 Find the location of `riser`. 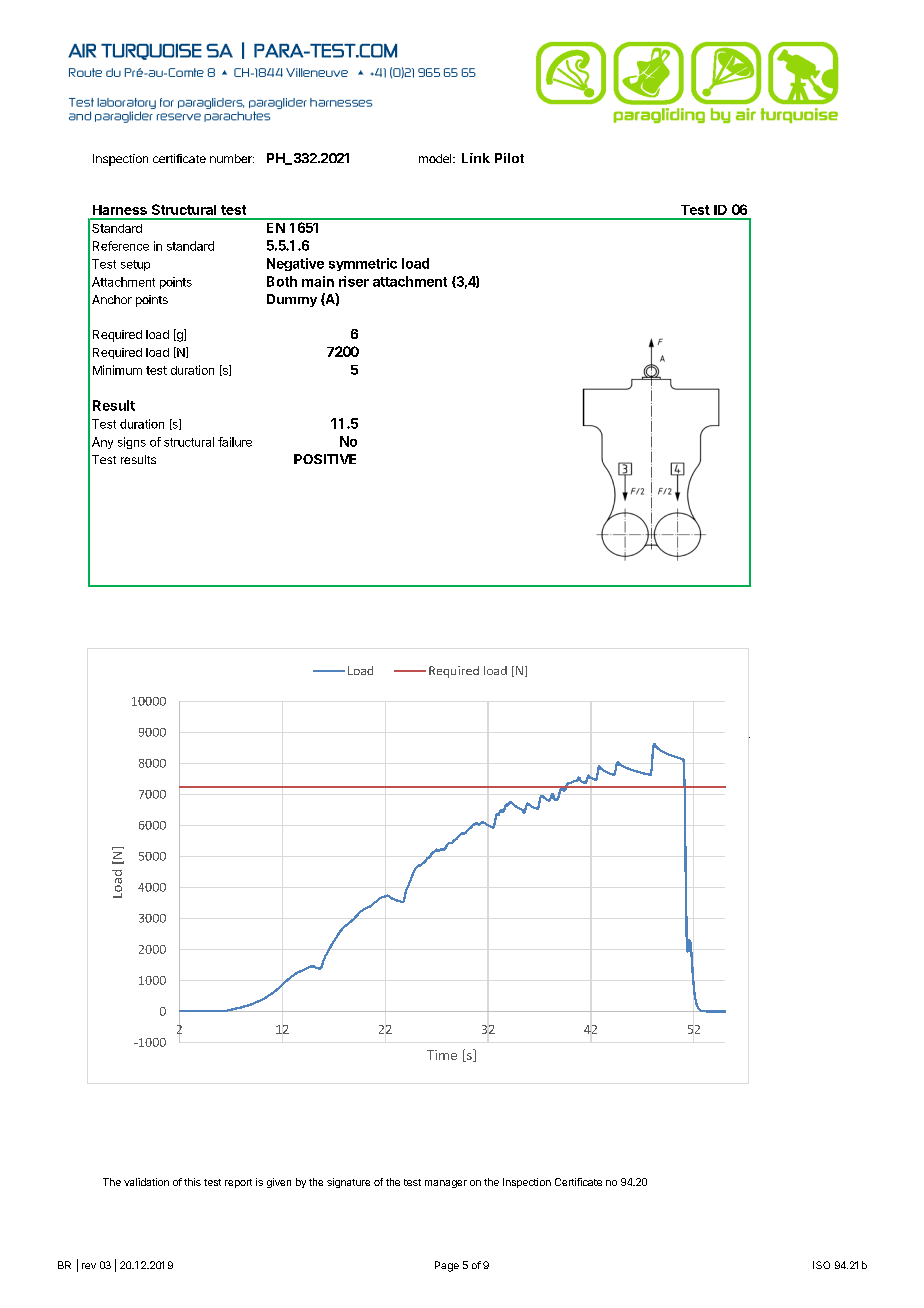

riser is located at coordinates (354, 281).
